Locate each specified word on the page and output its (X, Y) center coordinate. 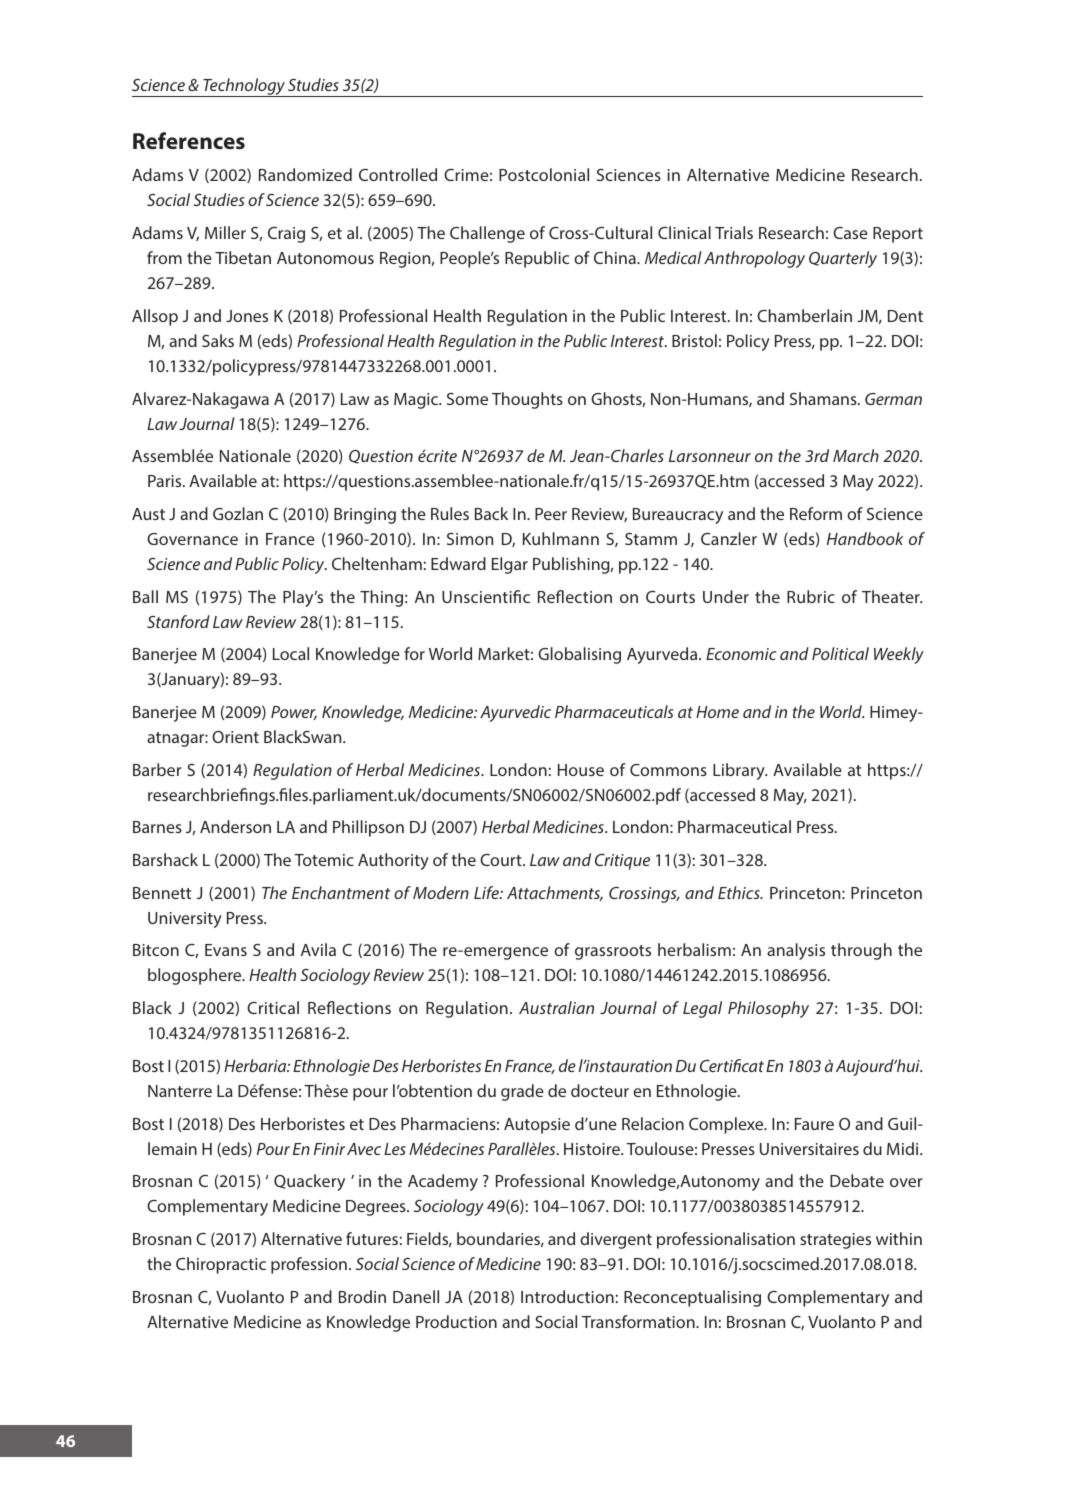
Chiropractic (221, 1265)
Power (294, 713)
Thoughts (527, 400)
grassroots (613, 952)
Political (840, 653)
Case (850, 233)
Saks (218, 340)
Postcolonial (544, 174)
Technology (244, 87)
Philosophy (768, 1009)
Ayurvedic (515, 713)
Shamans (824, 398)
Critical (273, 1007)
